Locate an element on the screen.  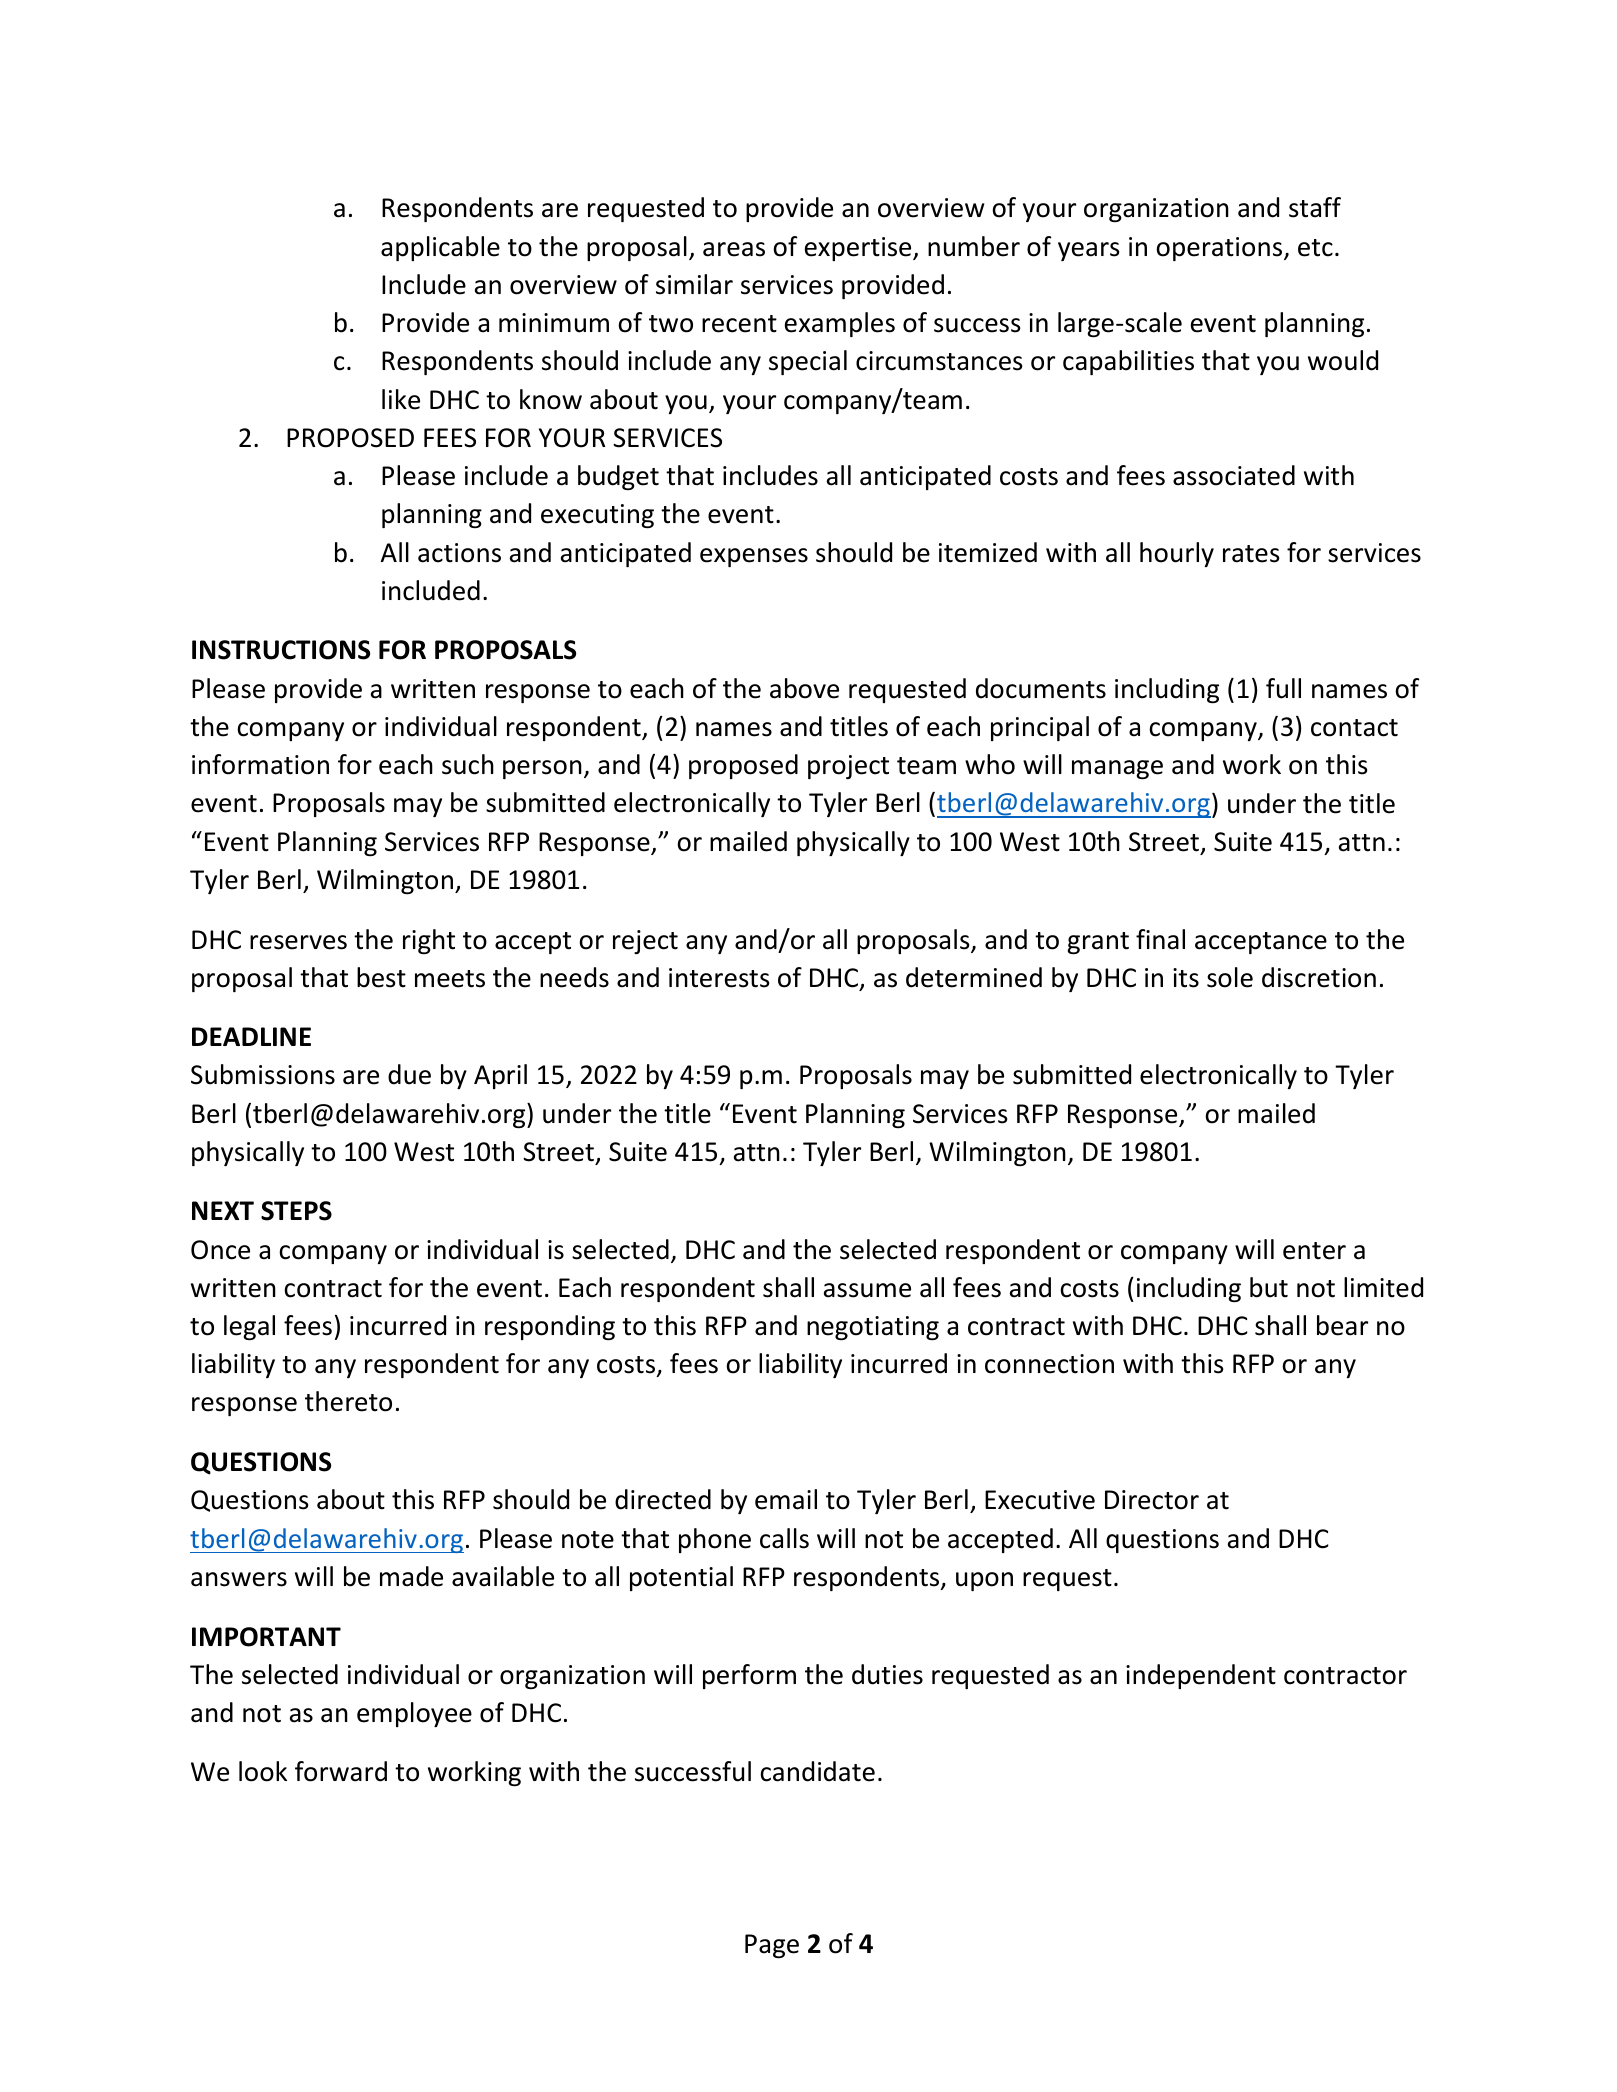
forward is located at coordinates (341, 1771).
